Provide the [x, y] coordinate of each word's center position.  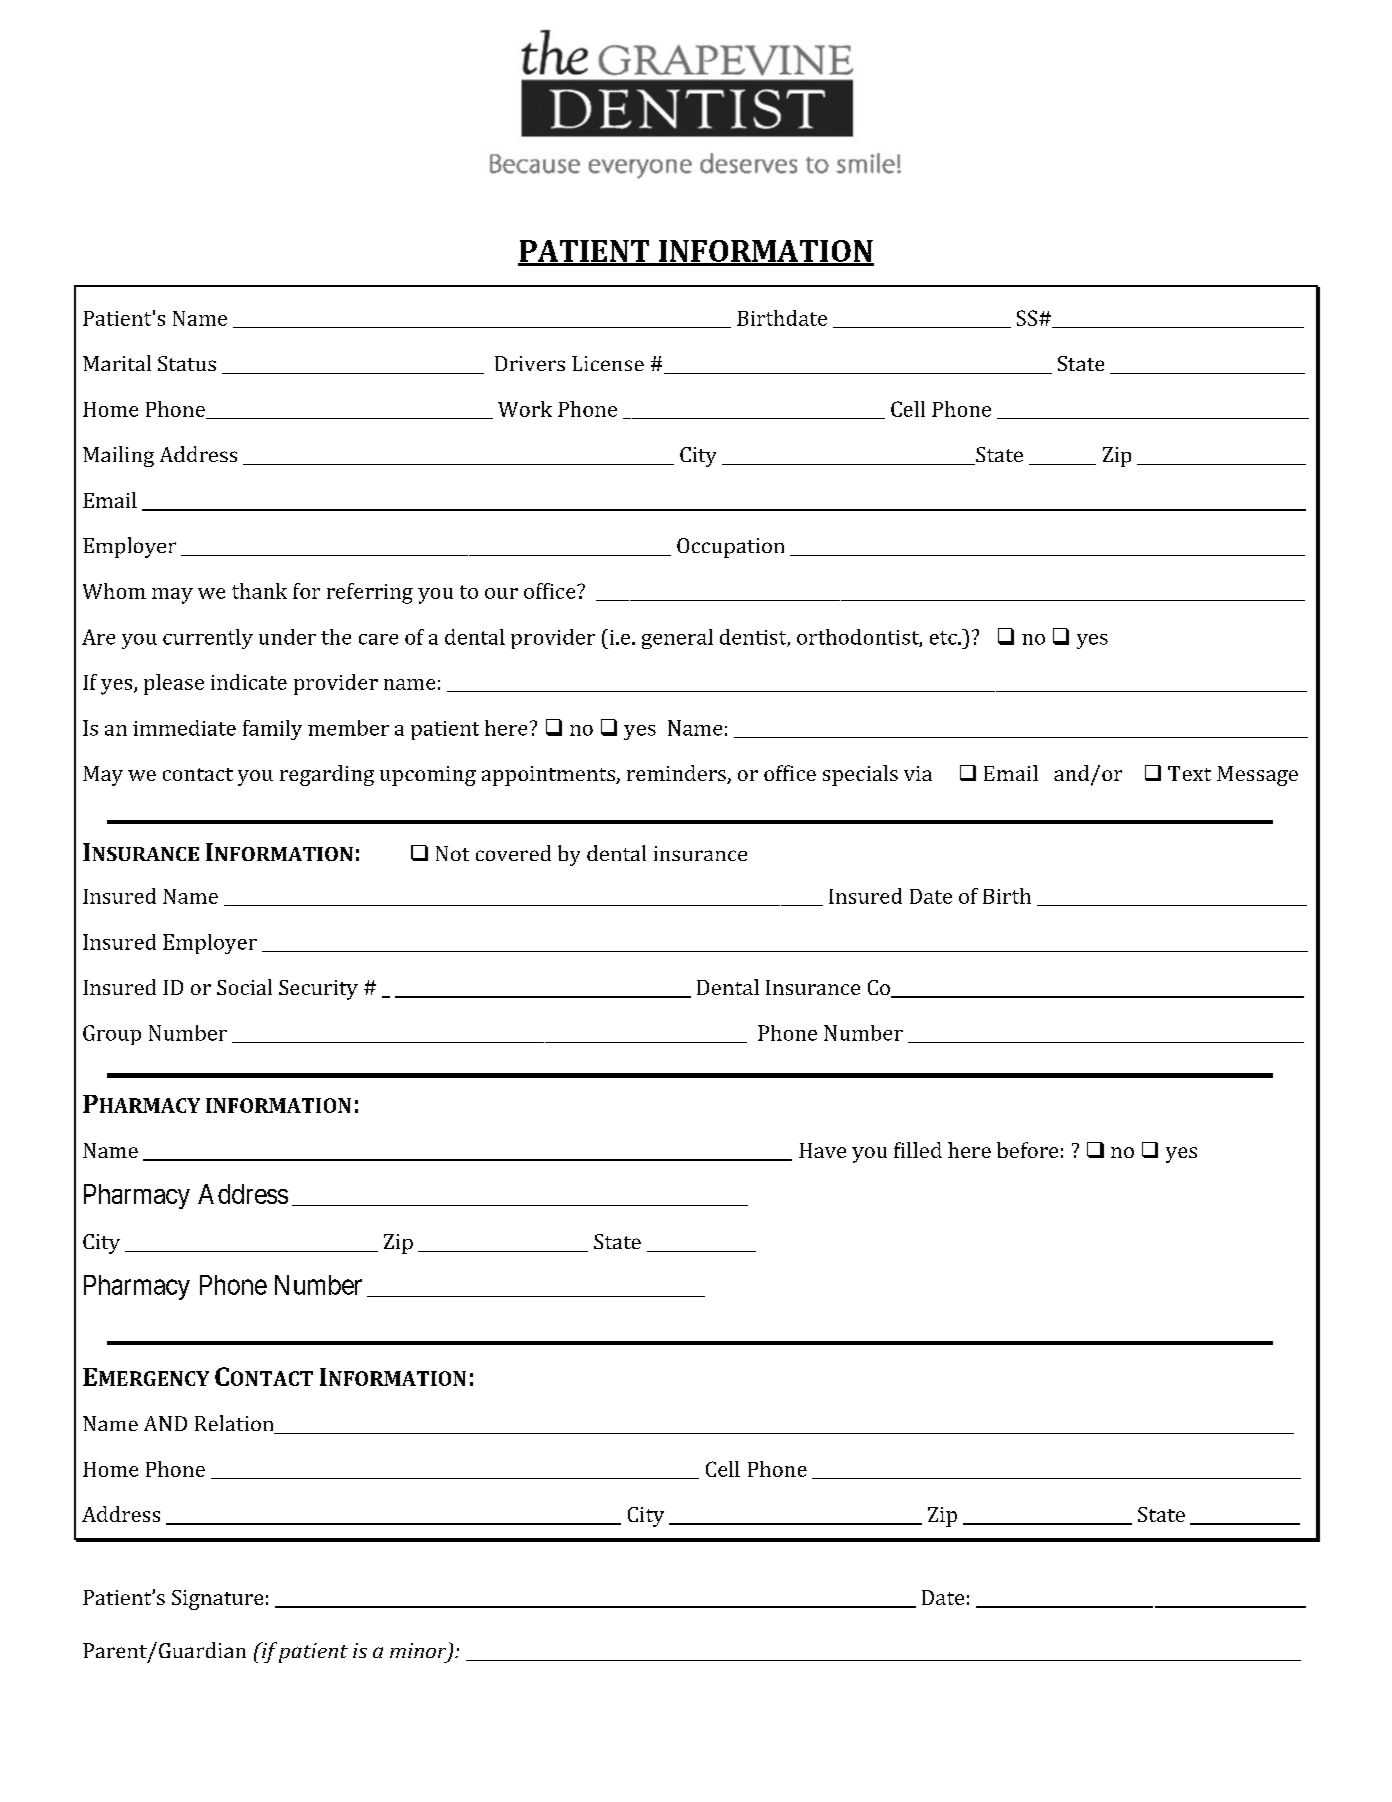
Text [1189, 773]
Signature [217, 1600]
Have [822, 1150]
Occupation [730, 548]
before [1027, 1150]
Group [112, 1035]
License [608, 363]
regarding [327, 775]
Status [187, 363]
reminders [677, 774]
